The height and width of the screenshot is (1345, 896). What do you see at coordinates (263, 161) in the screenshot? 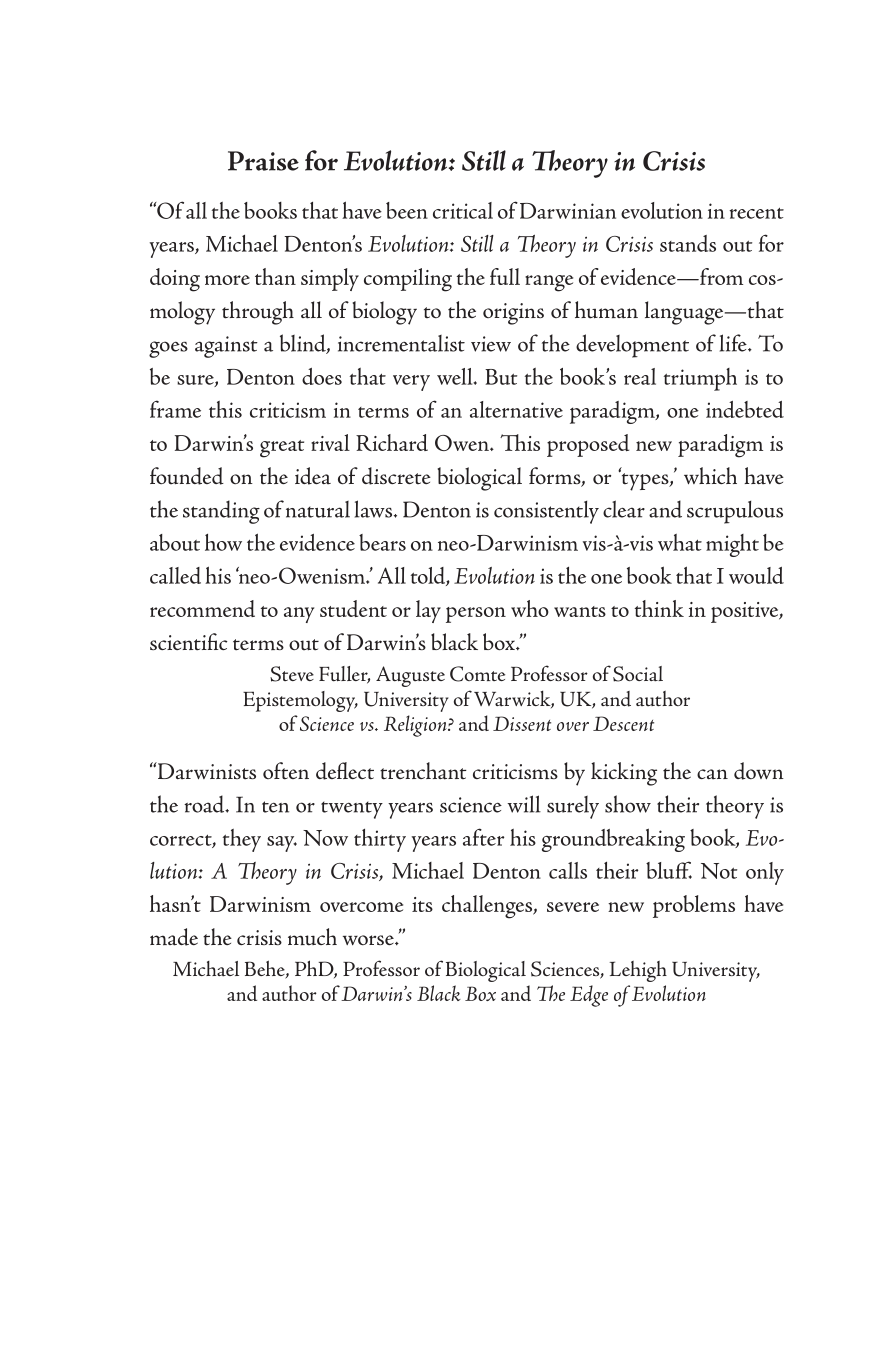
I see `Praise` at bounding box center [263, 161].
